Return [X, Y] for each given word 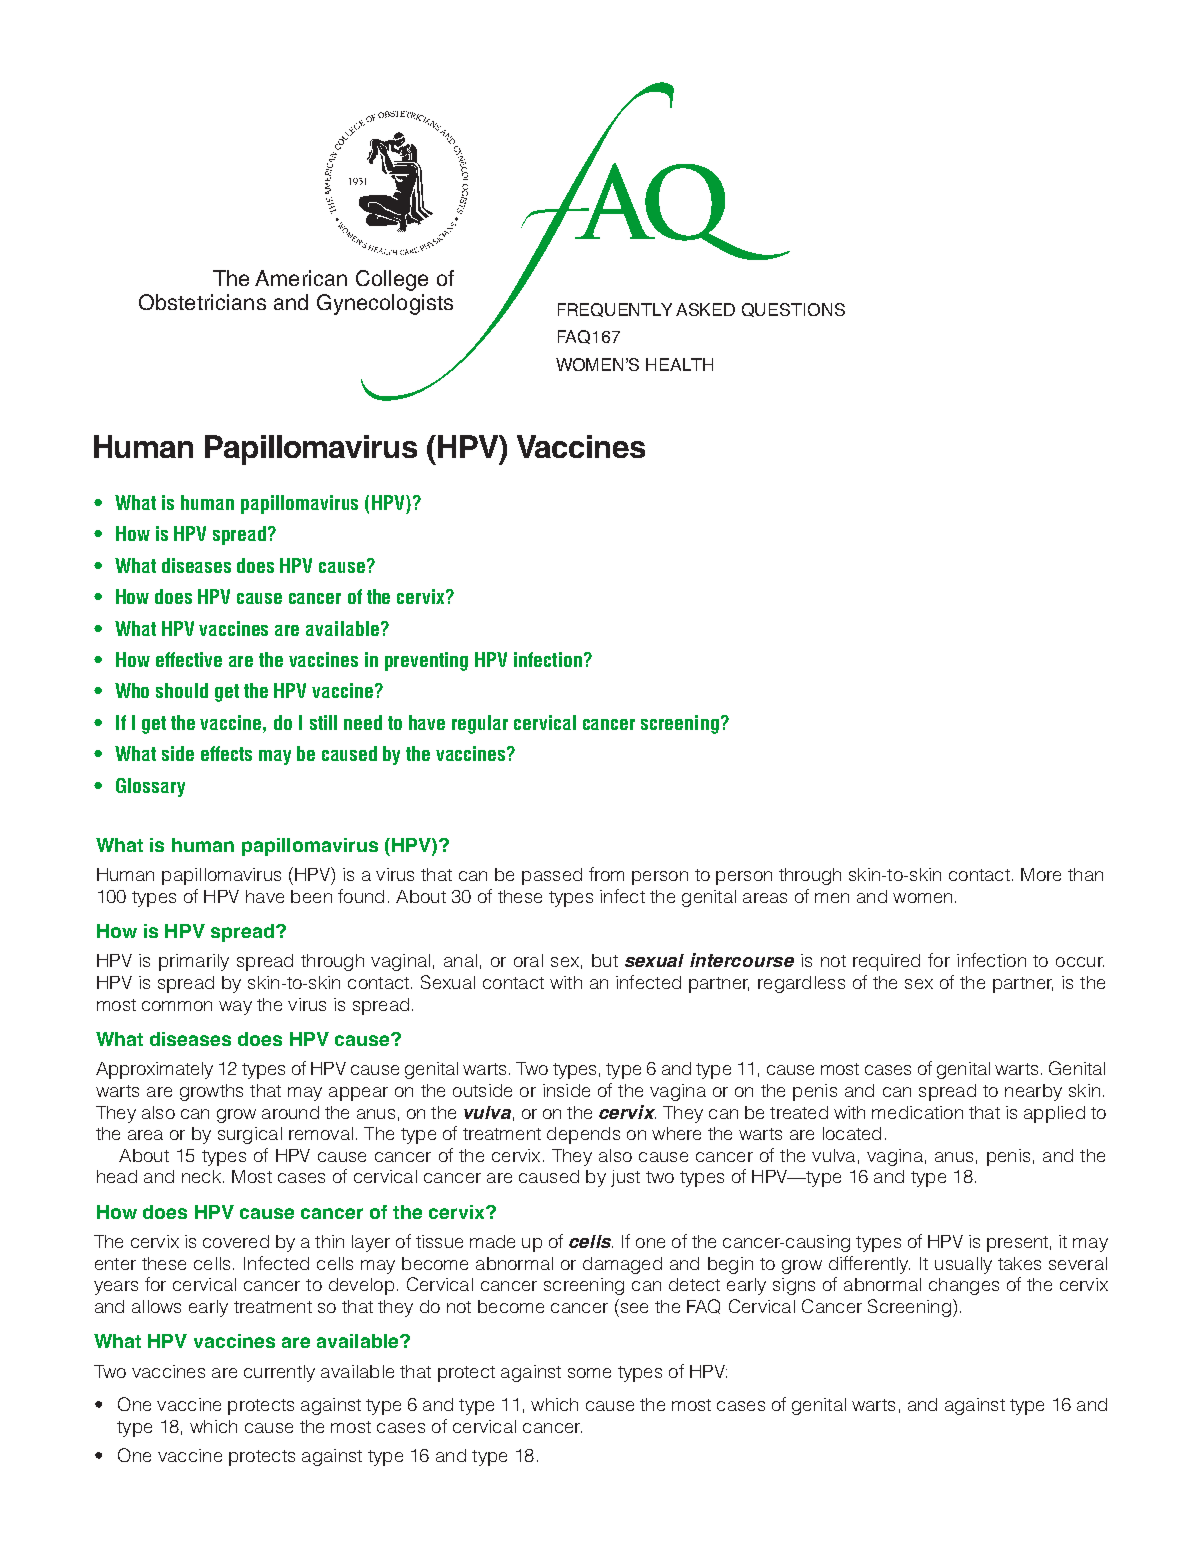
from [606, 874]
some [589, 1373]
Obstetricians [202, 302]
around [290, 1112]
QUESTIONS [793, 310]
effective [189, 659]
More [1041, 874]
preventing [426, 661]
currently [279, 1373]
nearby [1033, 1092]
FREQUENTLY [615, 310]
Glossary [150, 787]
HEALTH [679, 364]
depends [583, 1135]
